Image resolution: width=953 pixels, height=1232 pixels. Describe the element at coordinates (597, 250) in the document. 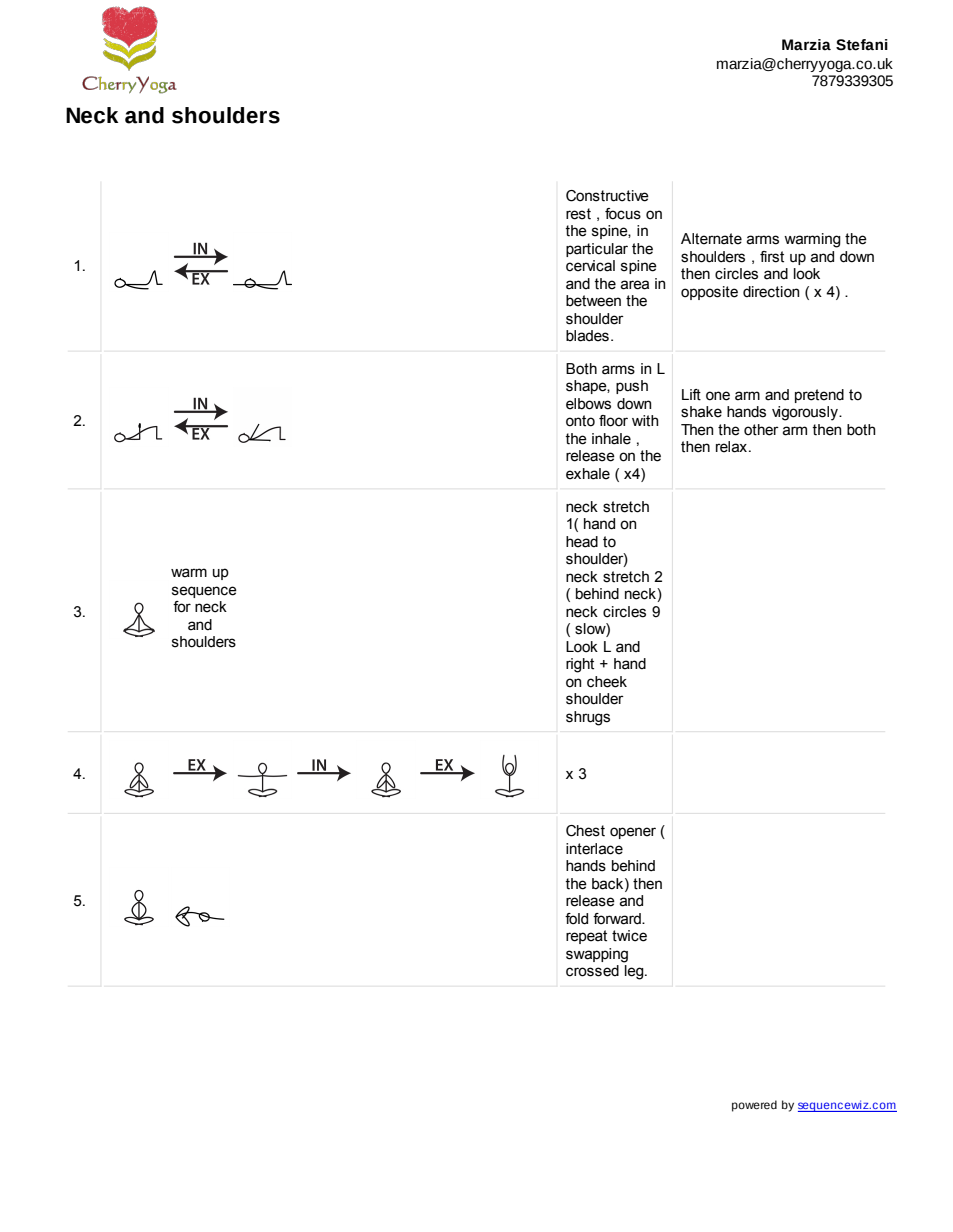

I see `particular` at that location.
